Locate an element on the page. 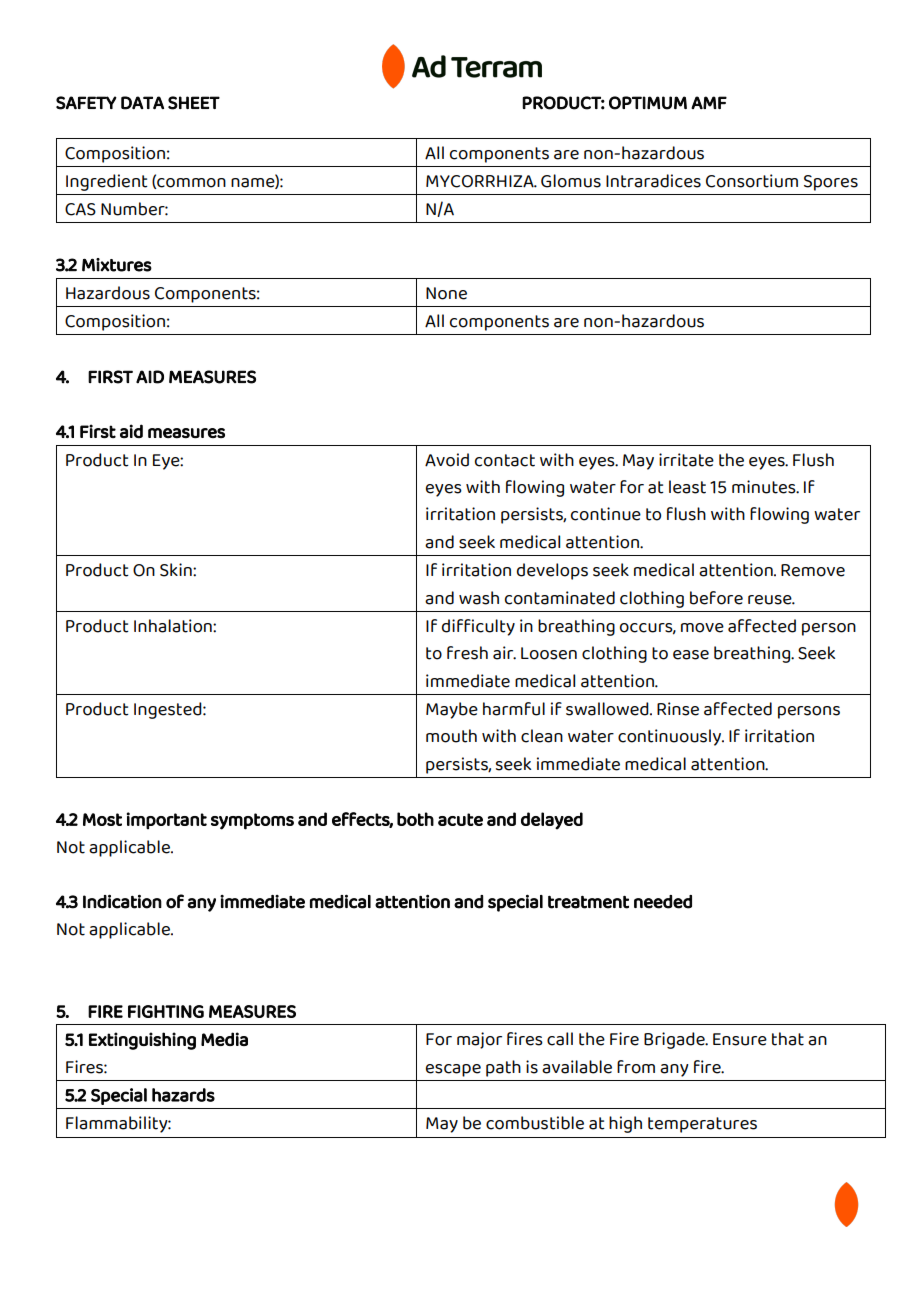 This page has width=924, height=1309. hazards is located at coordinates (183, 1095).
